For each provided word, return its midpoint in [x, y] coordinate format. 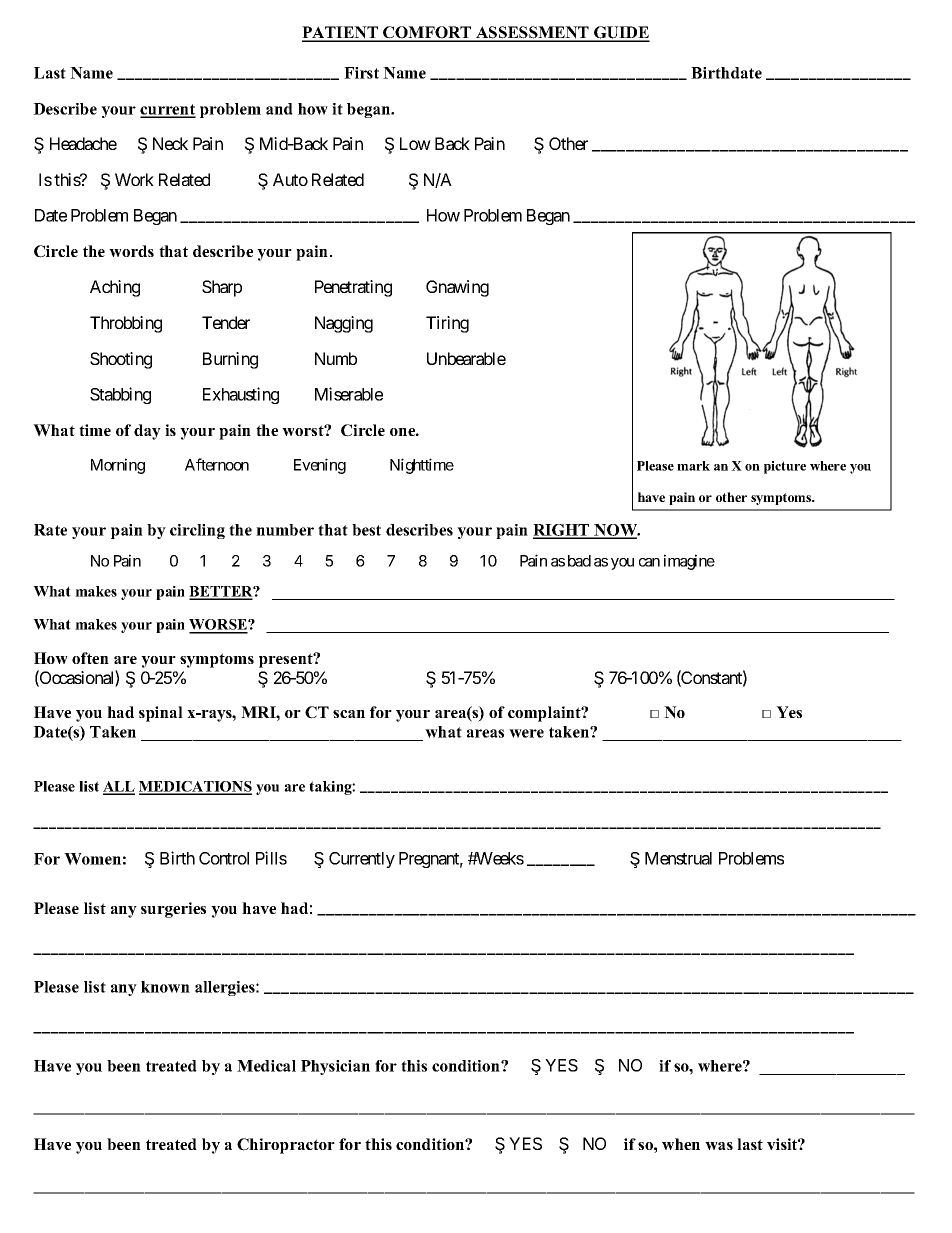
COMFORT [427, 33]
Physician [335, 1067]
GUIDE [621, 33]
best [366, 530]
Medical [266, 1066]
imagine [689, 562]
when [681, 1144]
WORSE [219, 626]
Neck [170, 143]
